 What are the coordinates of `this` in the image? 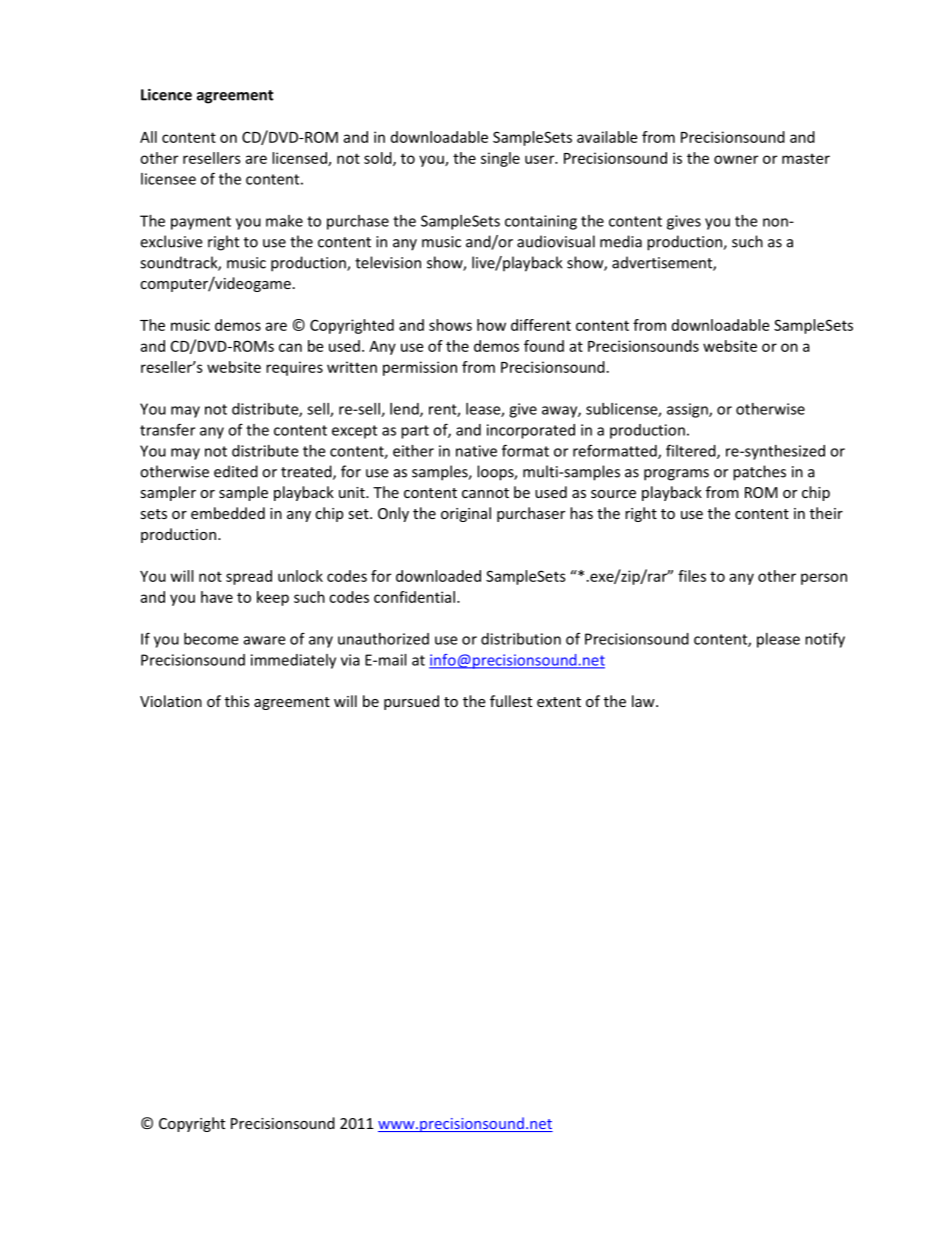 It's located at (237, 701).
